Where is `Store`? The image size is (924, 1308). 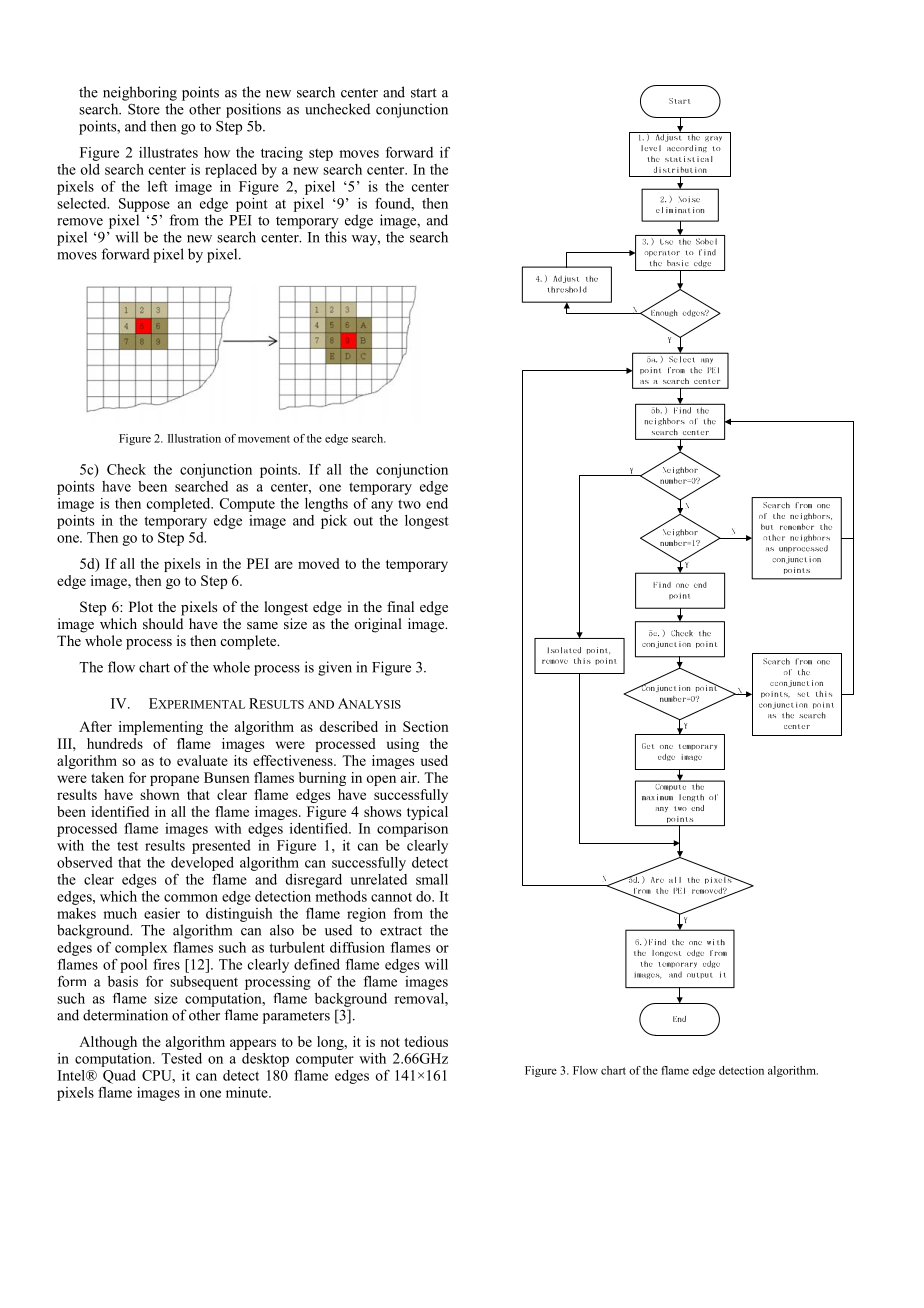 Store is located at coordinates (144, 109).
